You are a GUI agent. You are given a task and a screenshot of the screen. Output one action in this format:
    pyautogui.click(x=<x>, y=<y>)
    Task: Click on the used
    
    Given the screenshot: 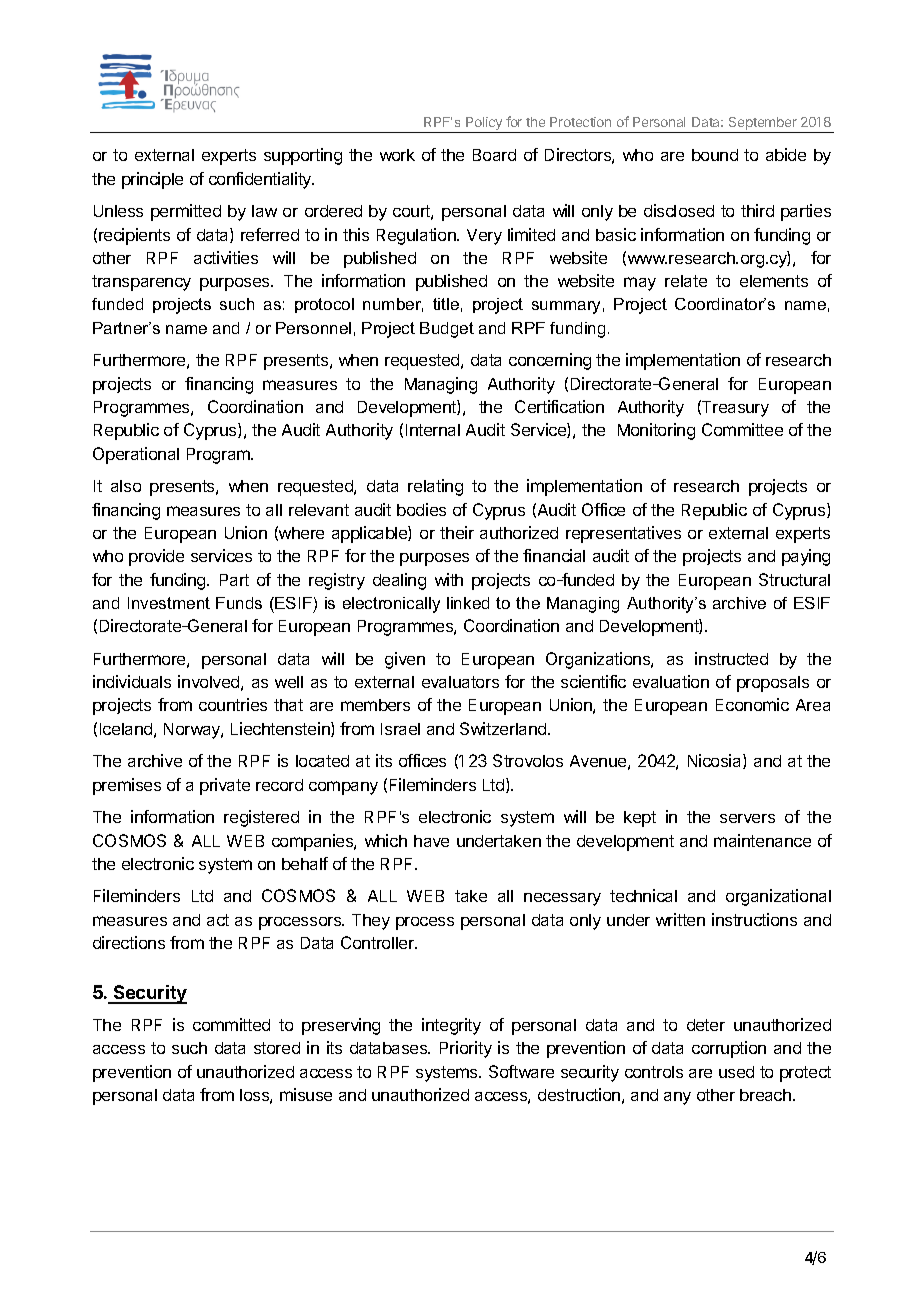 What is the action you would take?
    pyautogui.click(x=736, y=1072)
